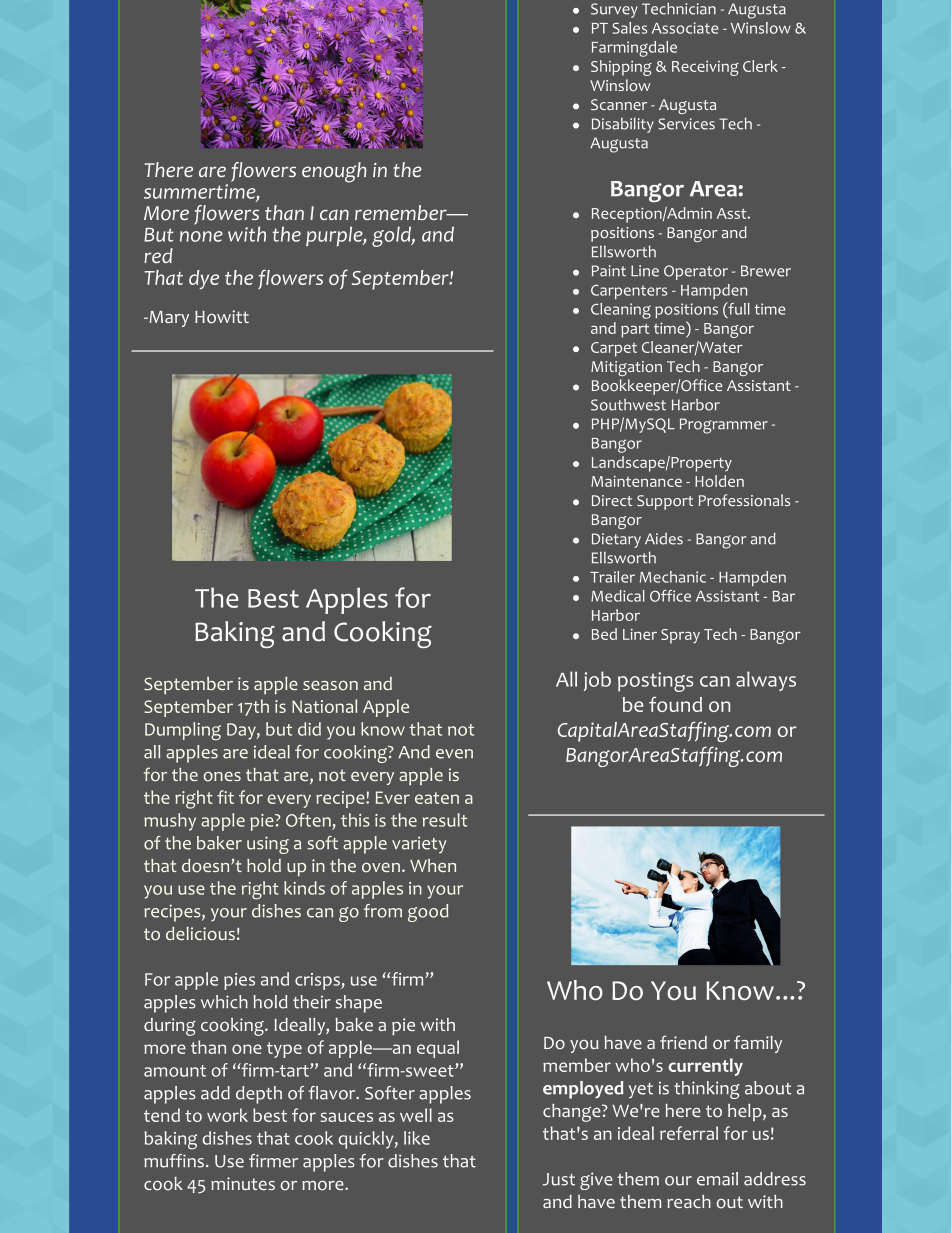  Describe the element at coordinates (243, 1183) in the screenshot. I see `minutes` at that location.
